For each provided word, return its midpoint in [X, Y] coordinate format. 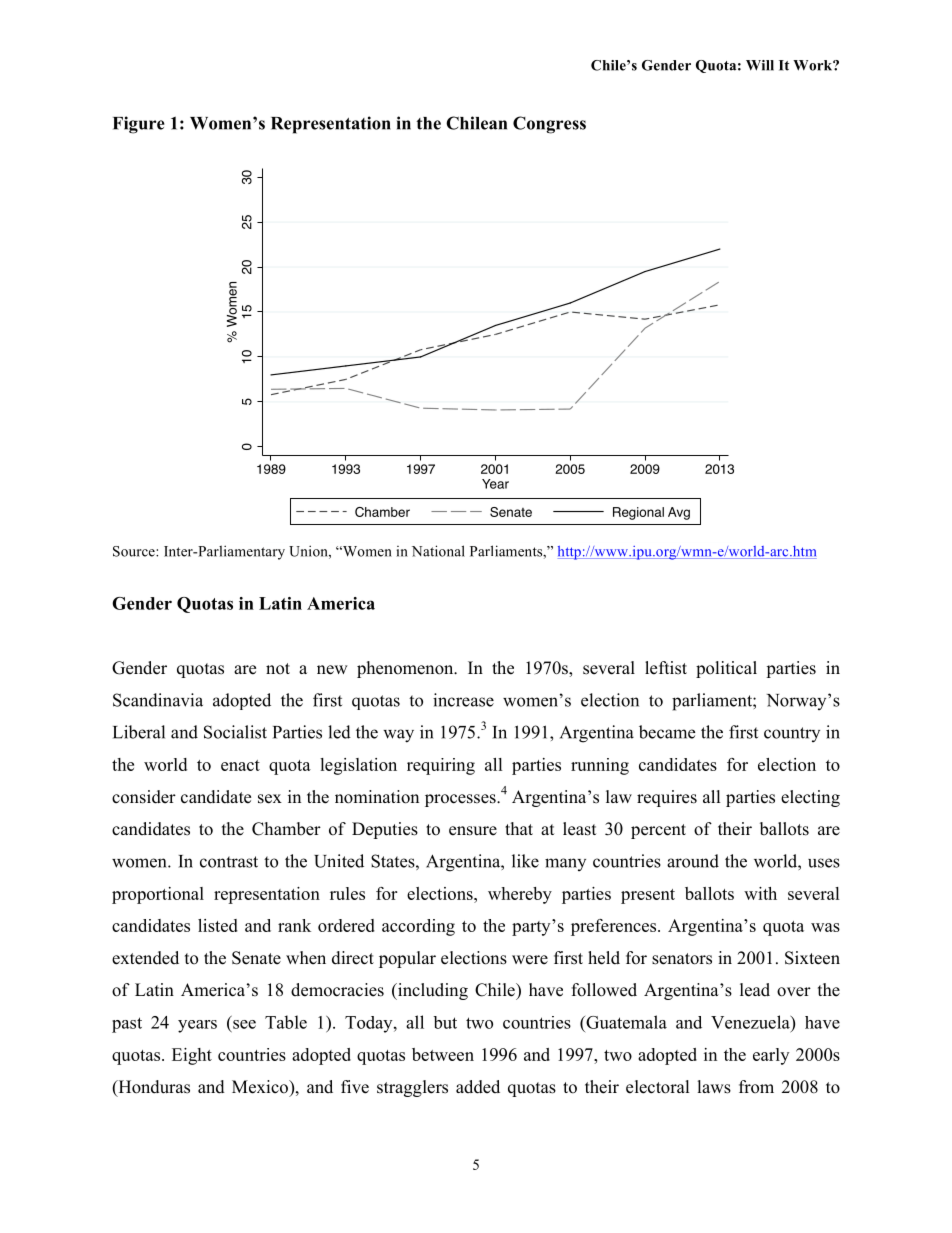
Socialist [235, 732]
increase [463, 700]
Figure [139, 125]
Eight [192, 1056]
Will [760, 65]
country [792, 734]
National [438, 551]
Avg [679, 513]
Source [135, 551]
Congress [549, 125]
